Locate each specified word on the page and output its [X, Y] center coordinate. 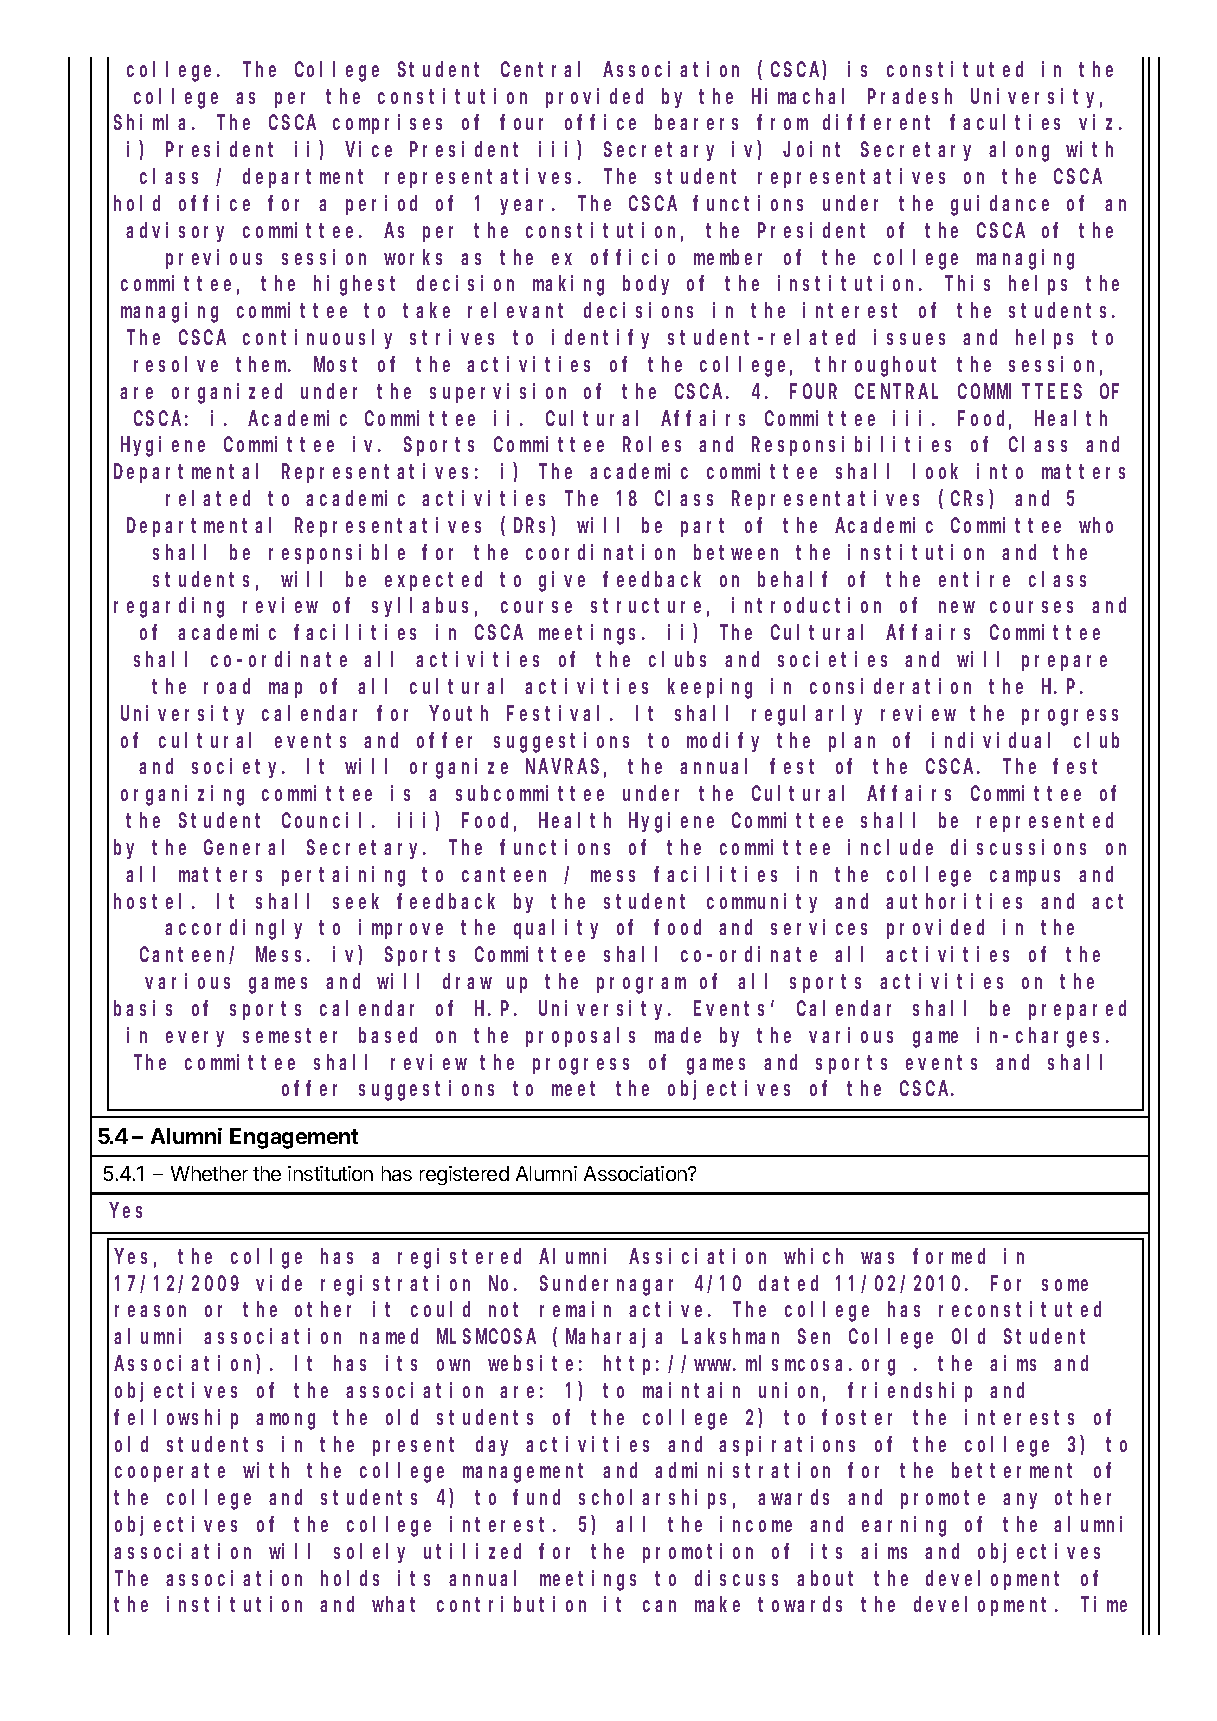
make [717, 1604]
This [967, 283]
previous [214, 259]
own [453, 1365]
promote [943, 1500]
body [646, 285]
